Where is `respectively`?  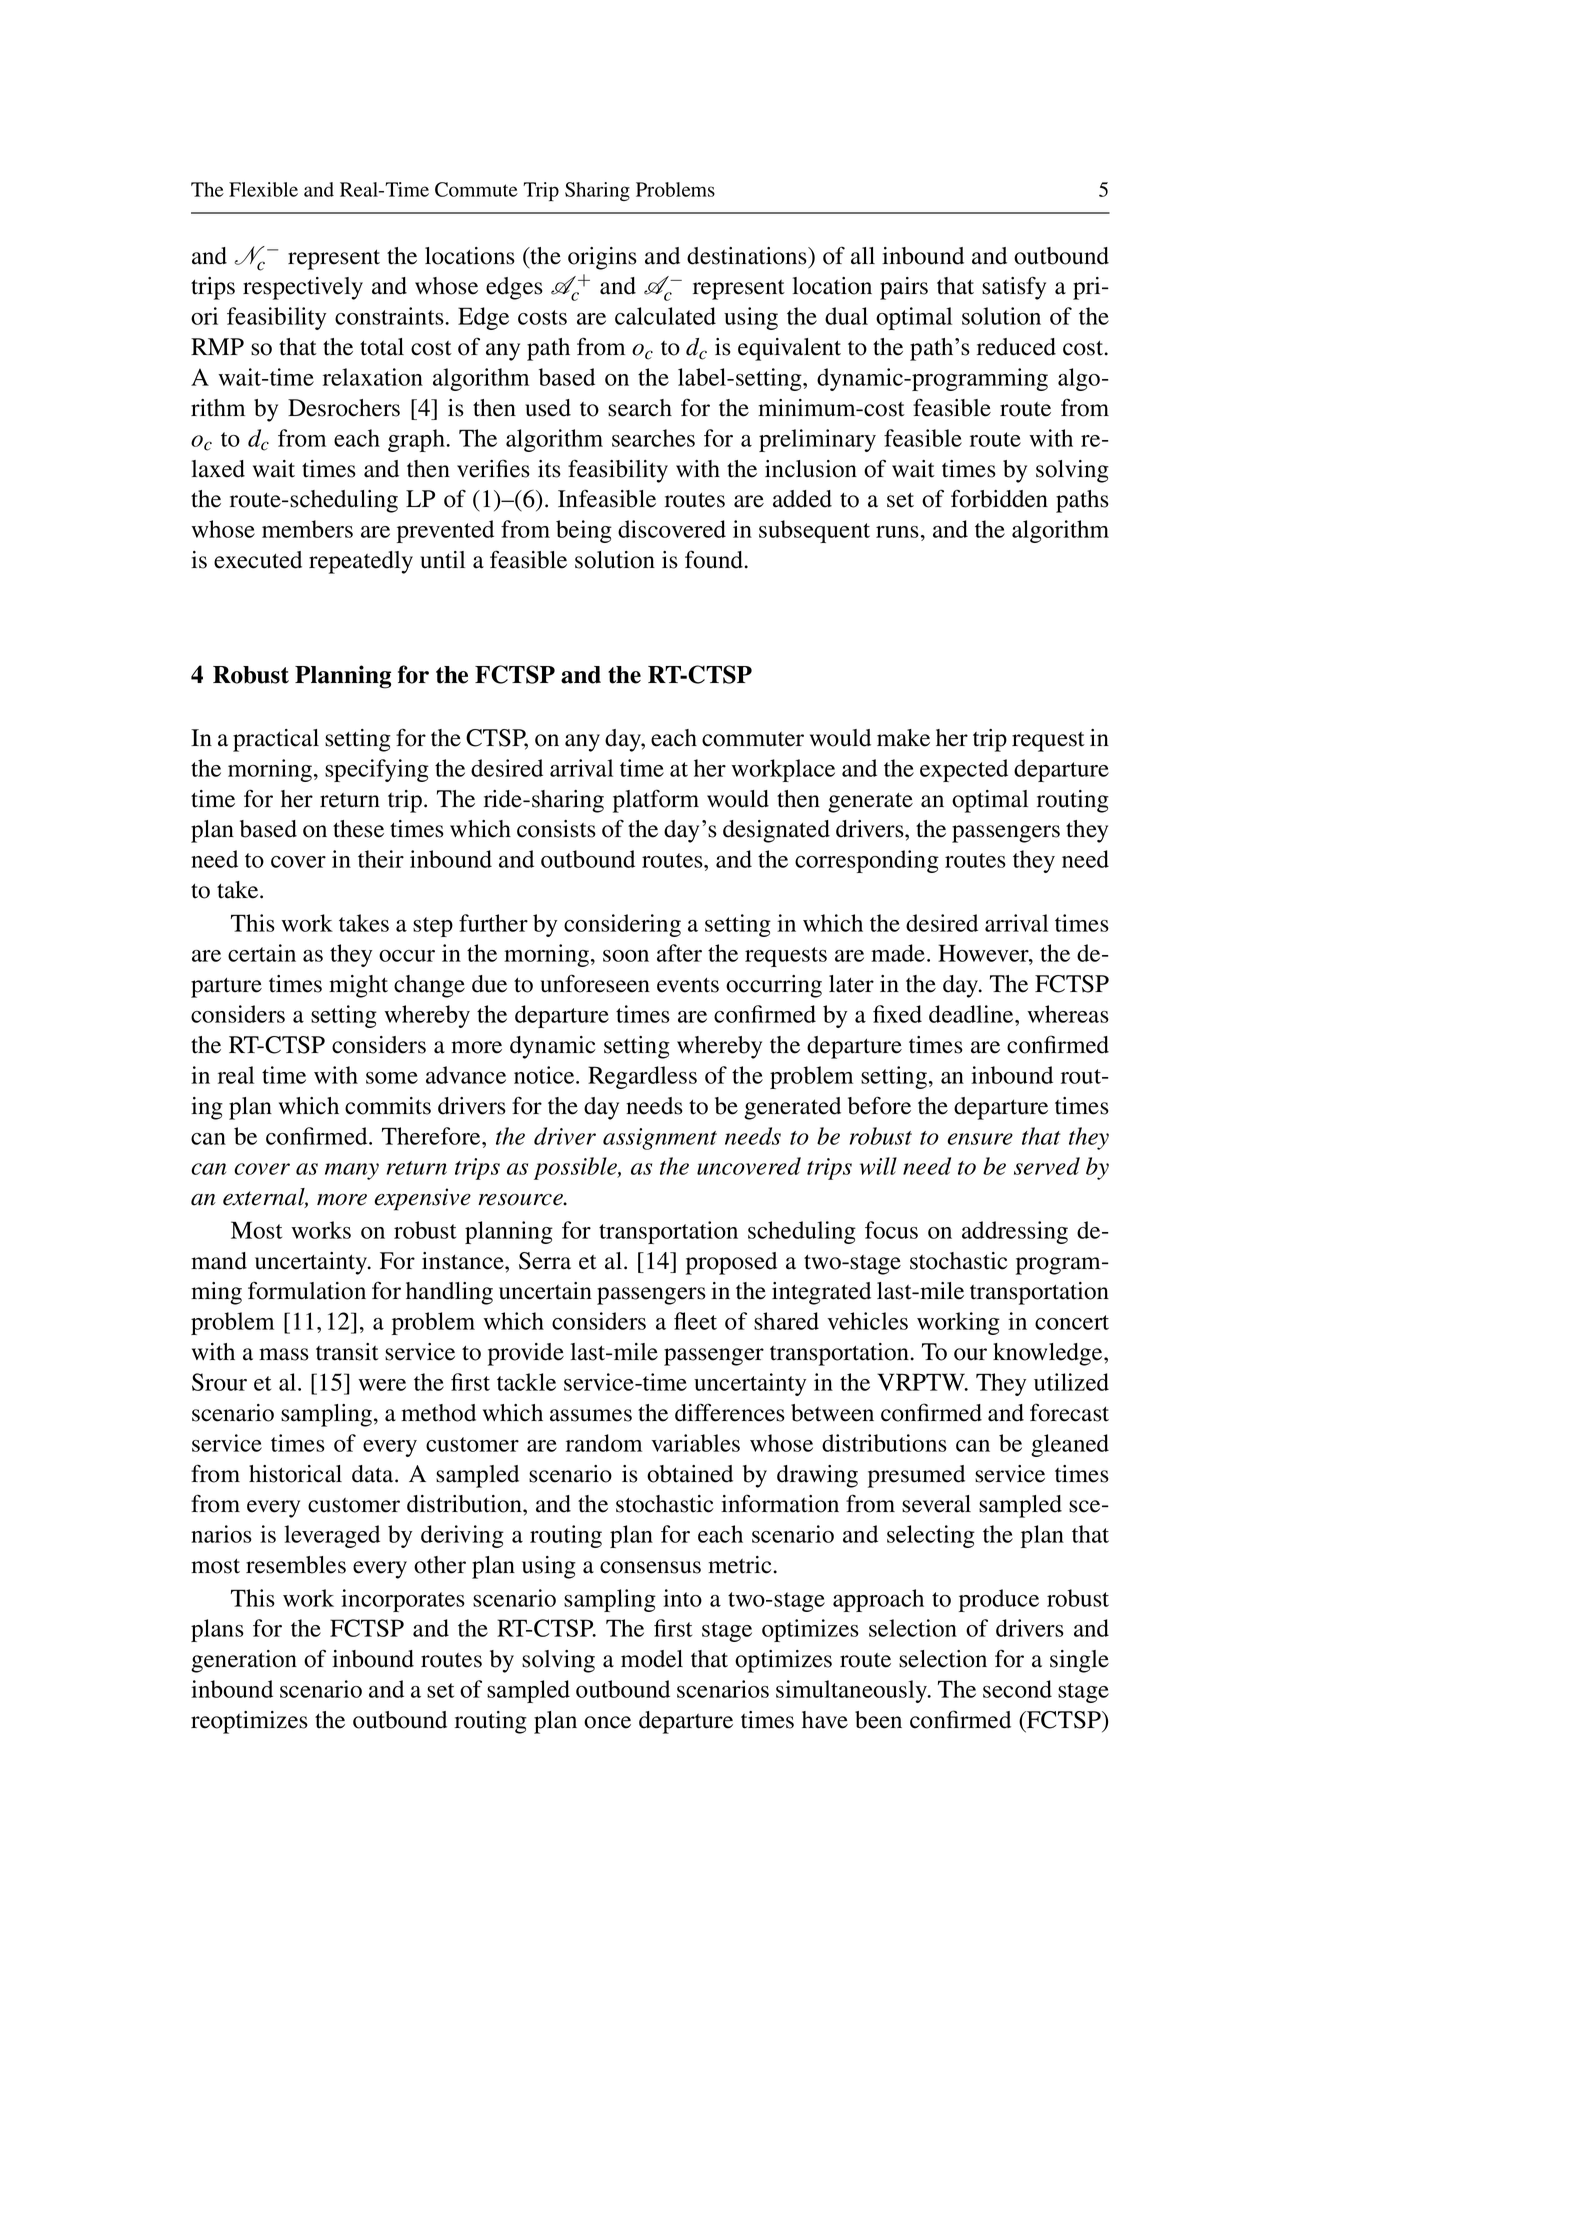
respectively is located at coordinates (303, 288).
